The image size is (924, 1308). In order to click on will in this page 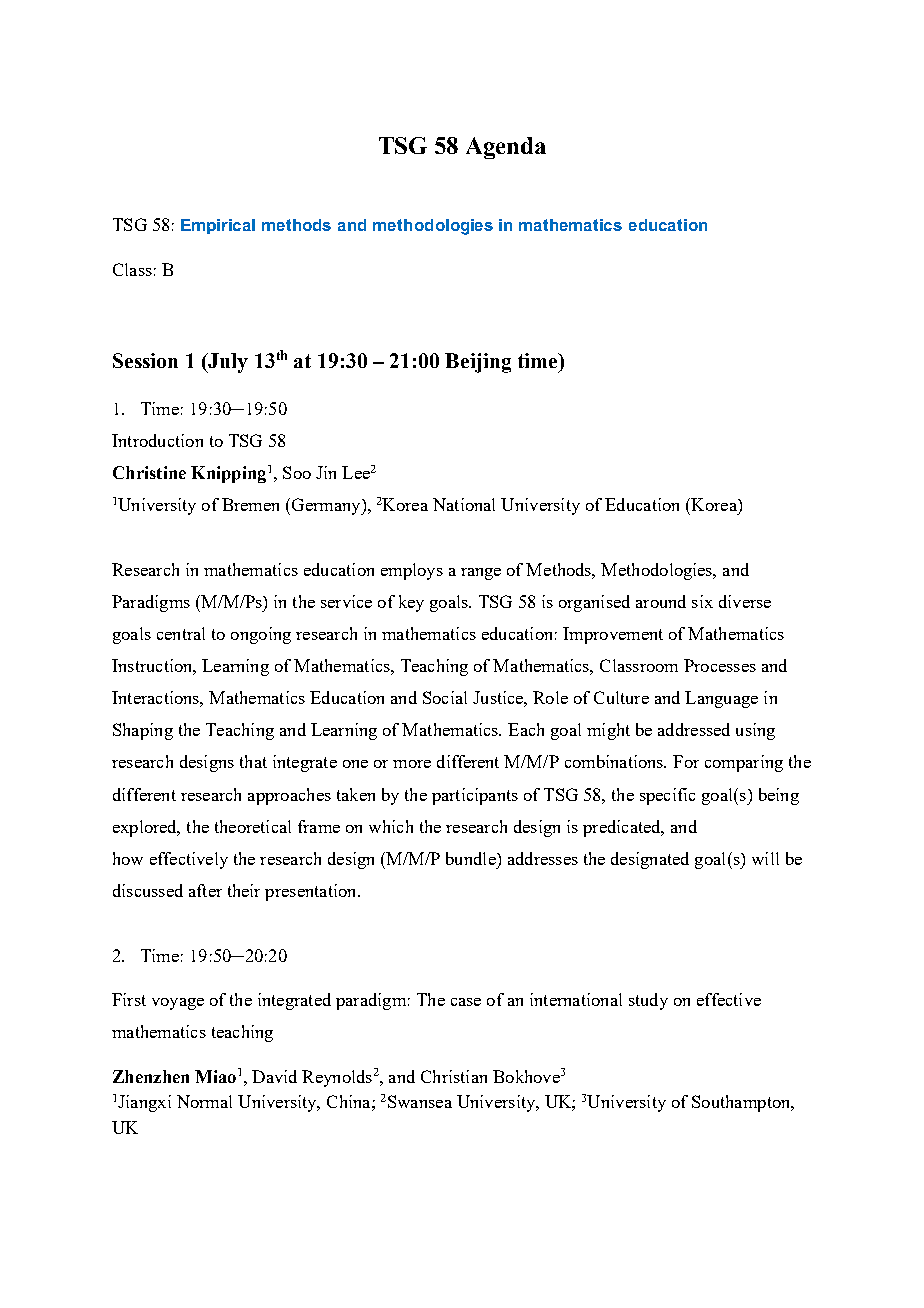, I will do `click(765, 858)`.
